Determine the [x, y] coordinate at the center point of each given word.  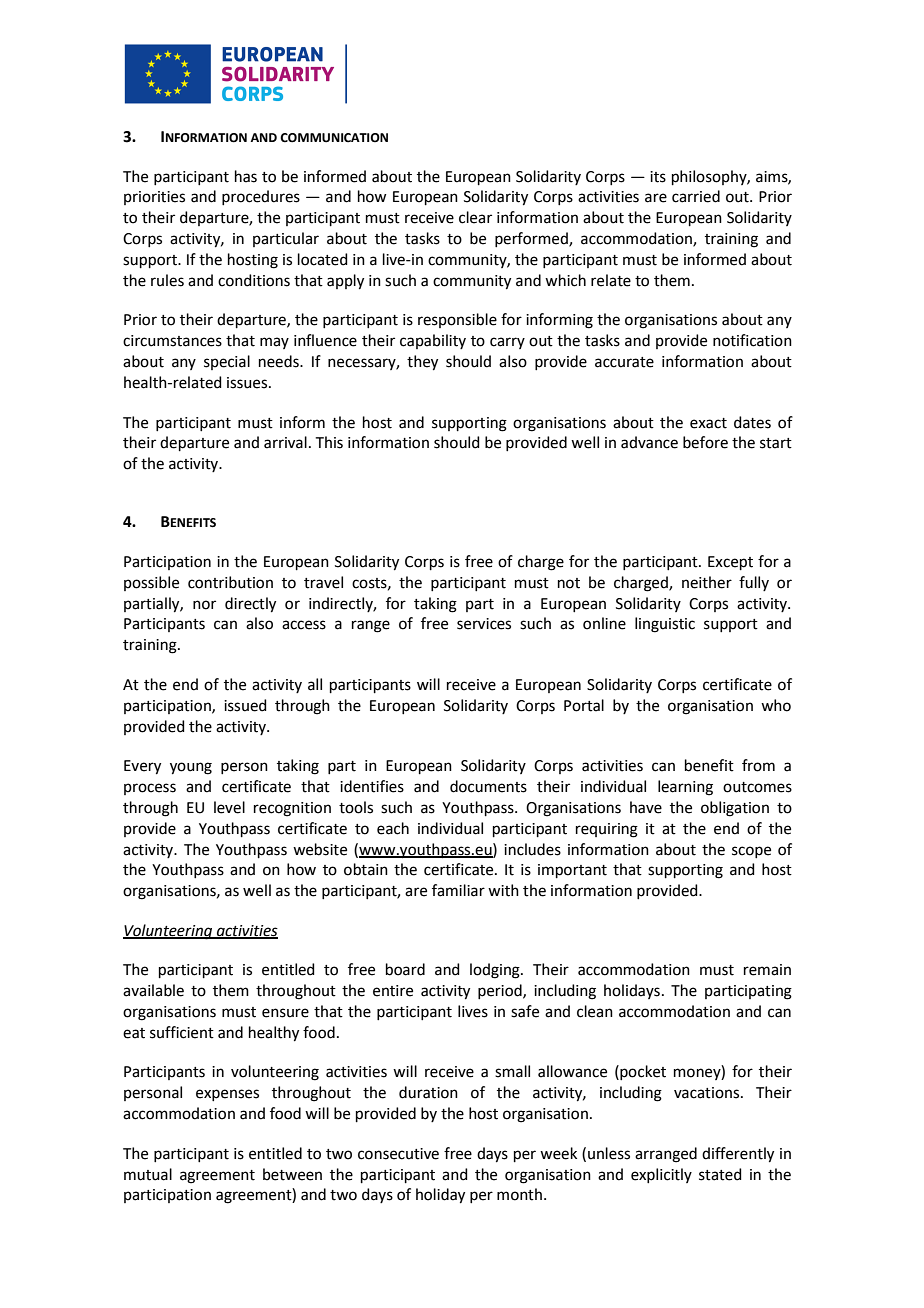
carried [696, 196]
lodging [496, 971]
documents [488, 786]
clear [475, 217]
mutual [148, 1174]
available [153, 990]
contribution [230, 582]
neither [707, 582]
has [246, 176]
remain [767, 970]
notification [752, 340]
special [227, 362]
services [484, 624]
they [422, 363]
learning [685, 788]
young [191, 768]
